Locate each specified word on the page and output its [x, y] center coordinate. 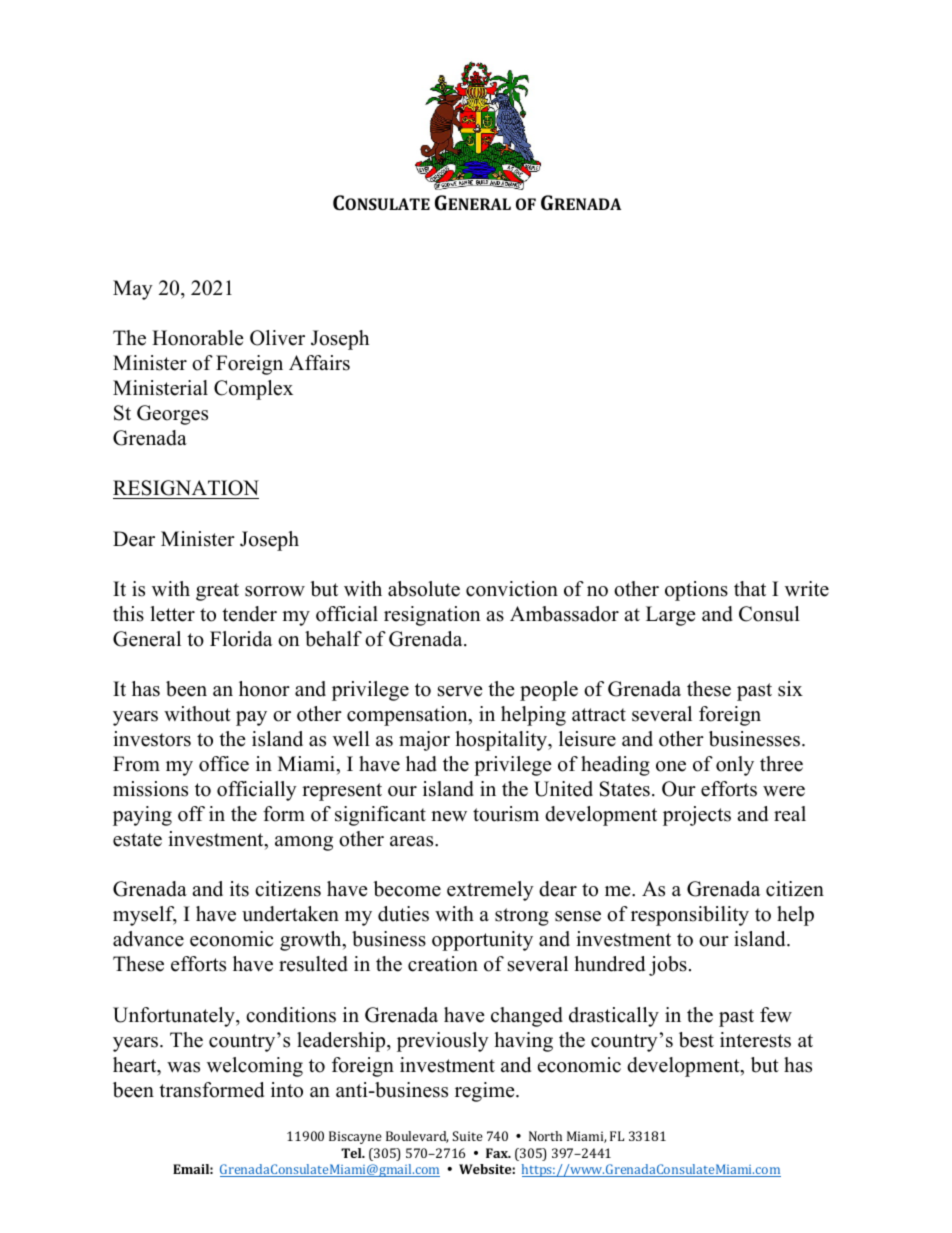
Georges [172, 415]
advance [148, 939]
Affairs [319, 363]
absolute [424, 589]
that [750, 588]
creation [443, 964]
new [449, 816]
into [287, 1090]
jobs [668, 966]
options [696, 591]
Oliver [277, 338]
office [224, 764]
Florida [241, 639]
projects [697, 816]
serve [460, 691]
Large [671, 616]
